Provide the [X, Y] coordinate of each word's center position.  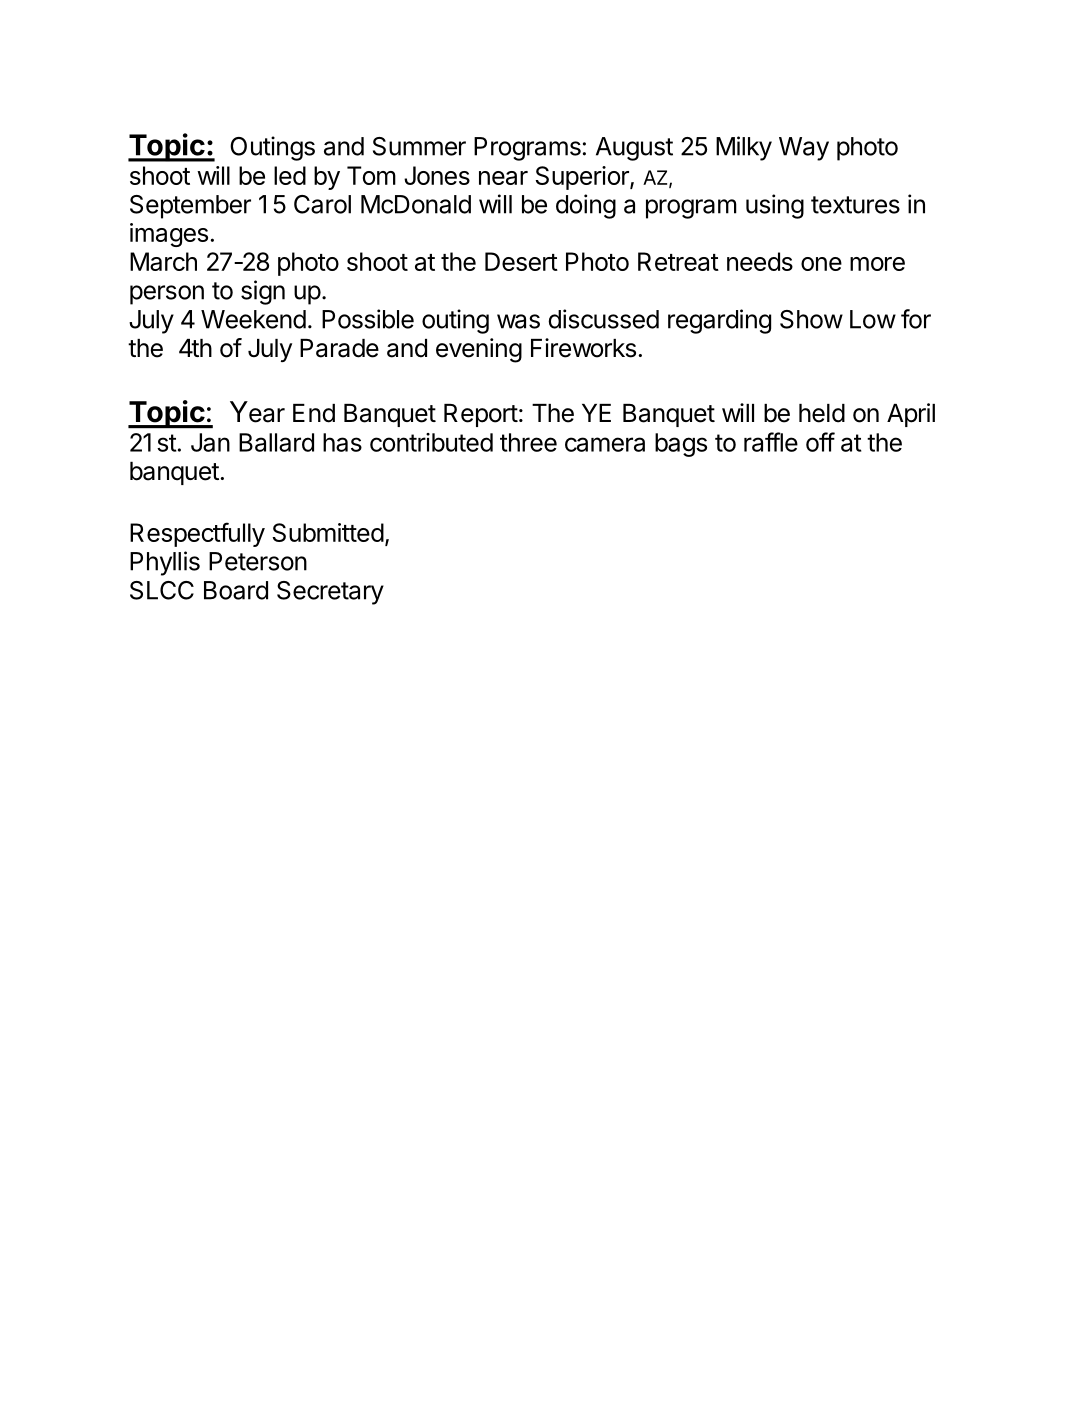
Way [804, 149]
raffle [771, 442]
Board [236, 590]
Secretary [330, 593]
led [290, 175]
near [503, 178]
